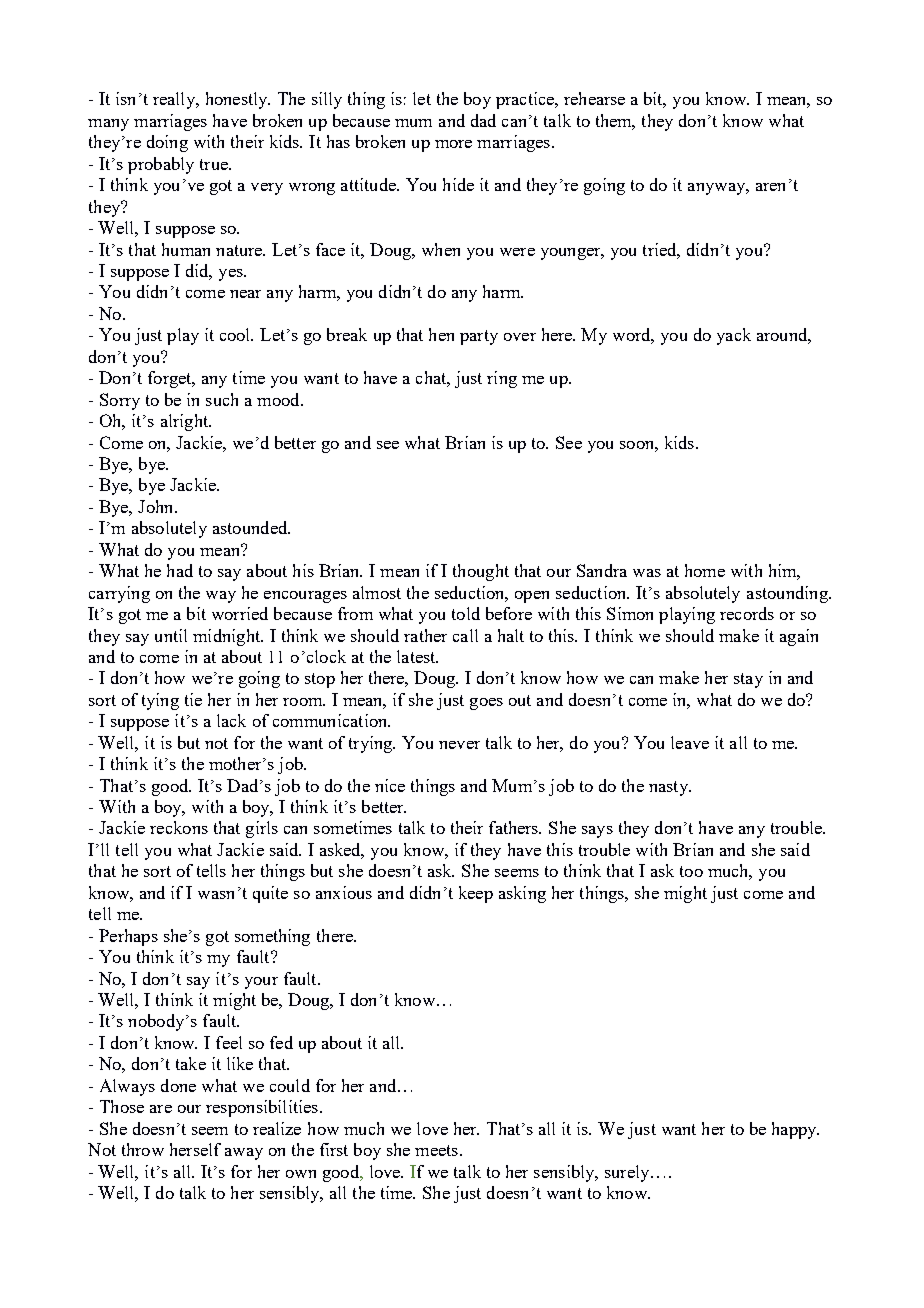 This page has height=1308, width=924. Describe the element at coordinates (502, 379) in the page. I see `ring` at that location.
